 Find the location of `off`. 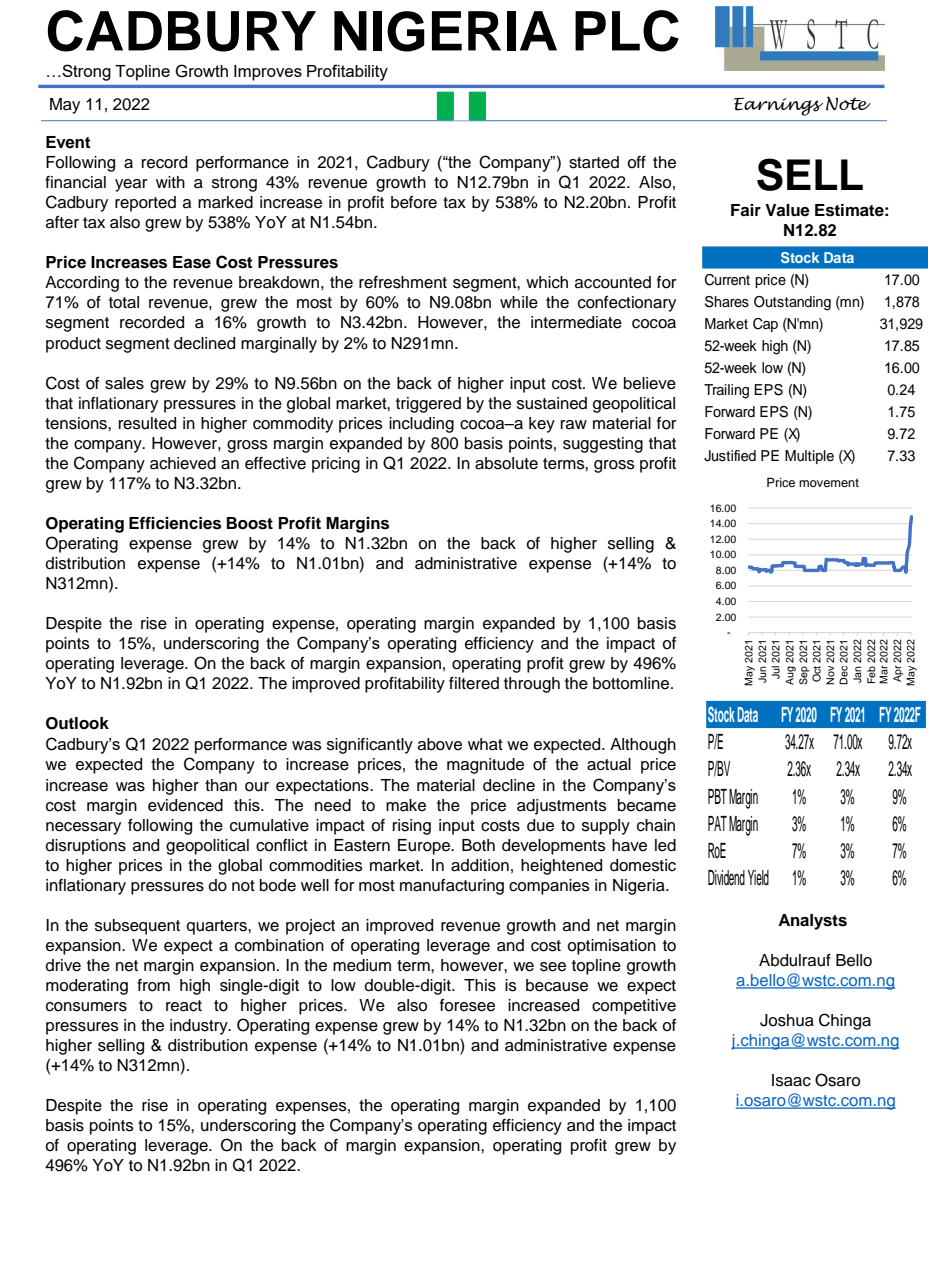

off is located at coordinates (636, 162).
